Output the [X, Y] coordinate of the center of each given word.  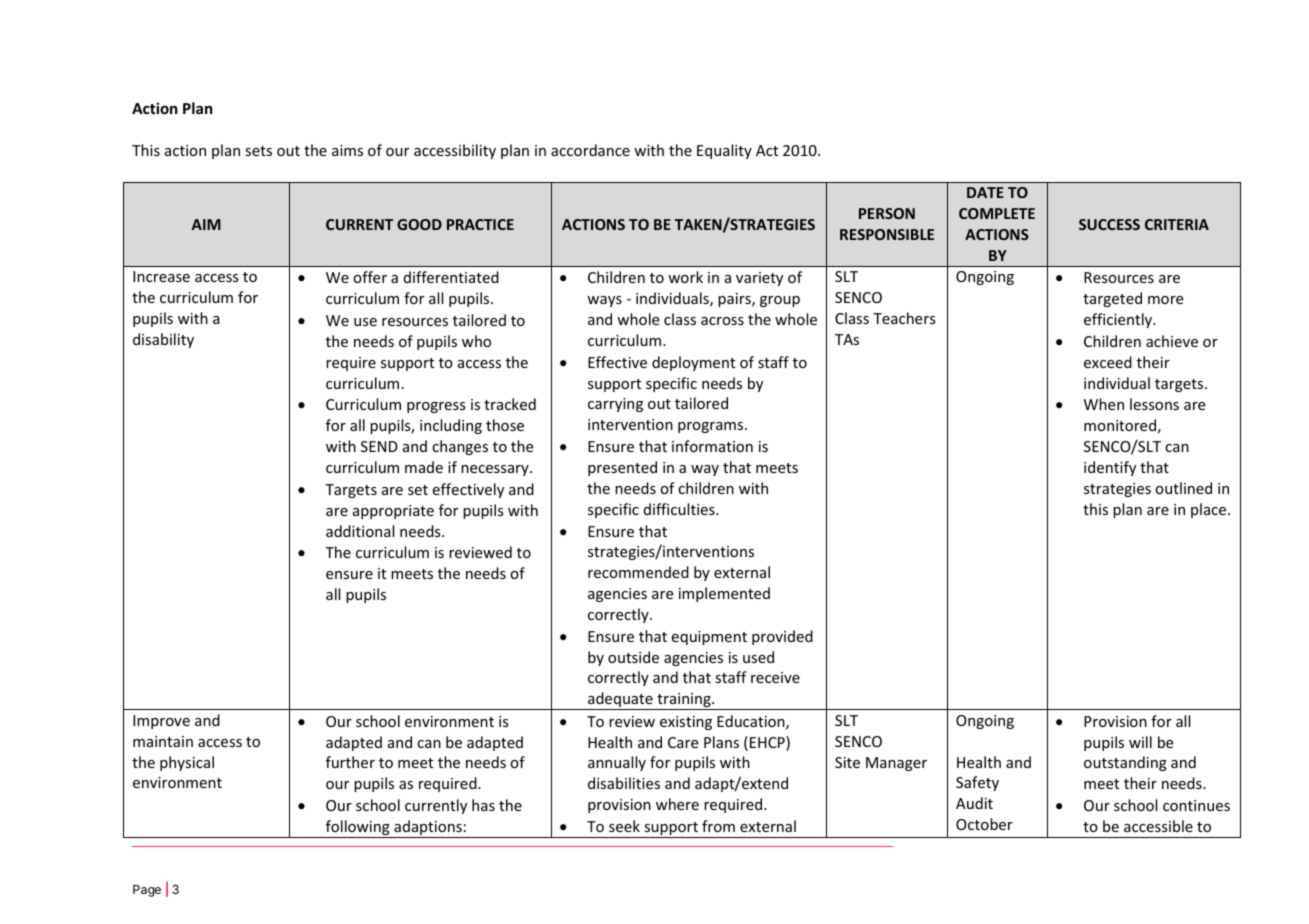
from [718, 826]
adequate [620, 701]
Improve [161, 722]
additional [360, 531]
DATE [985, 192]
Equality [724, 151]
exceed [1108, 362]
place [1210, 510]
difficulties [680, 509]
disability [163, 340]
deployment [693, 363]
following [357, 829]
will [1140, 742]
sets [258, 151]
